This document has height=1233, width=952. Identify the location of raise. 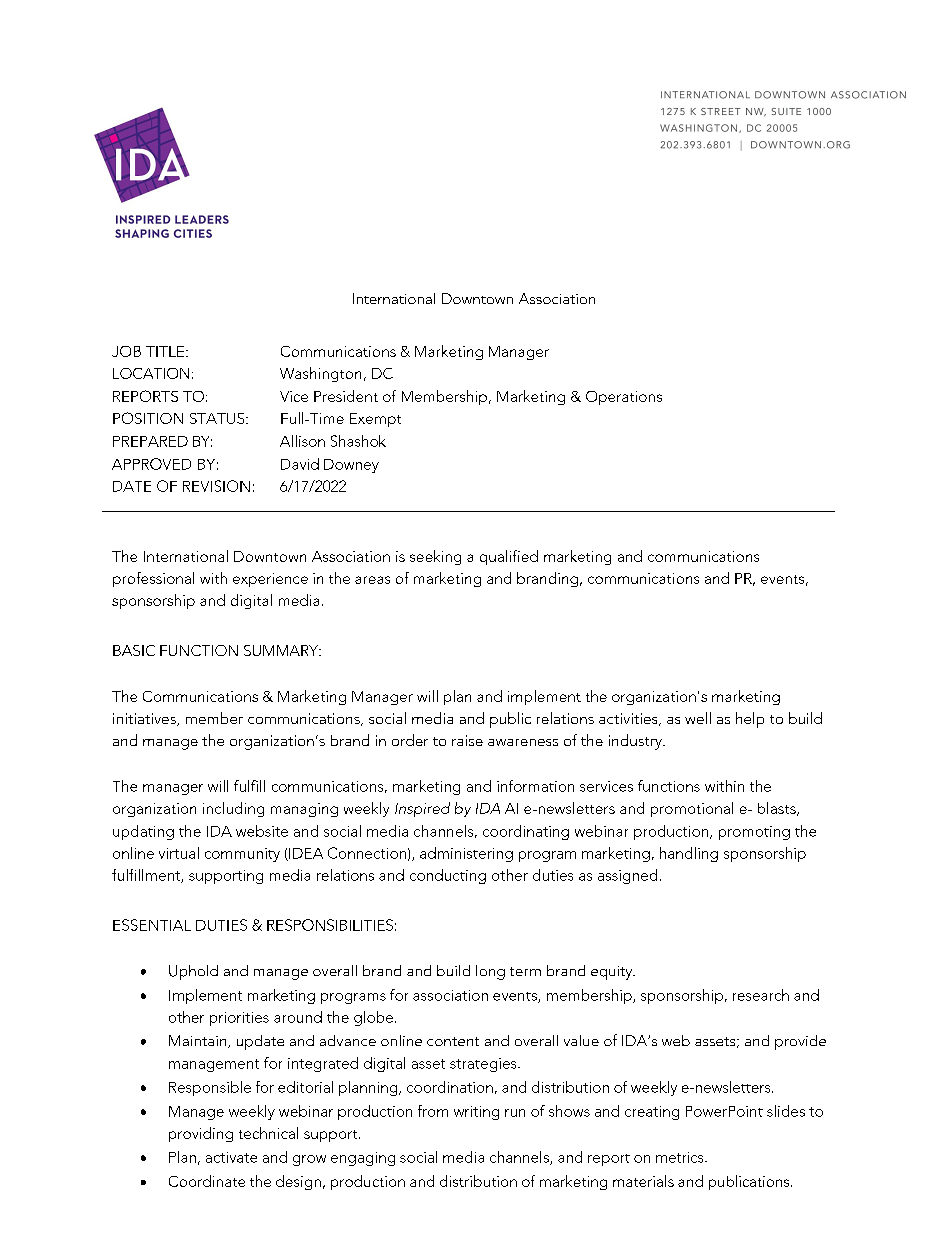
(467, 740).
